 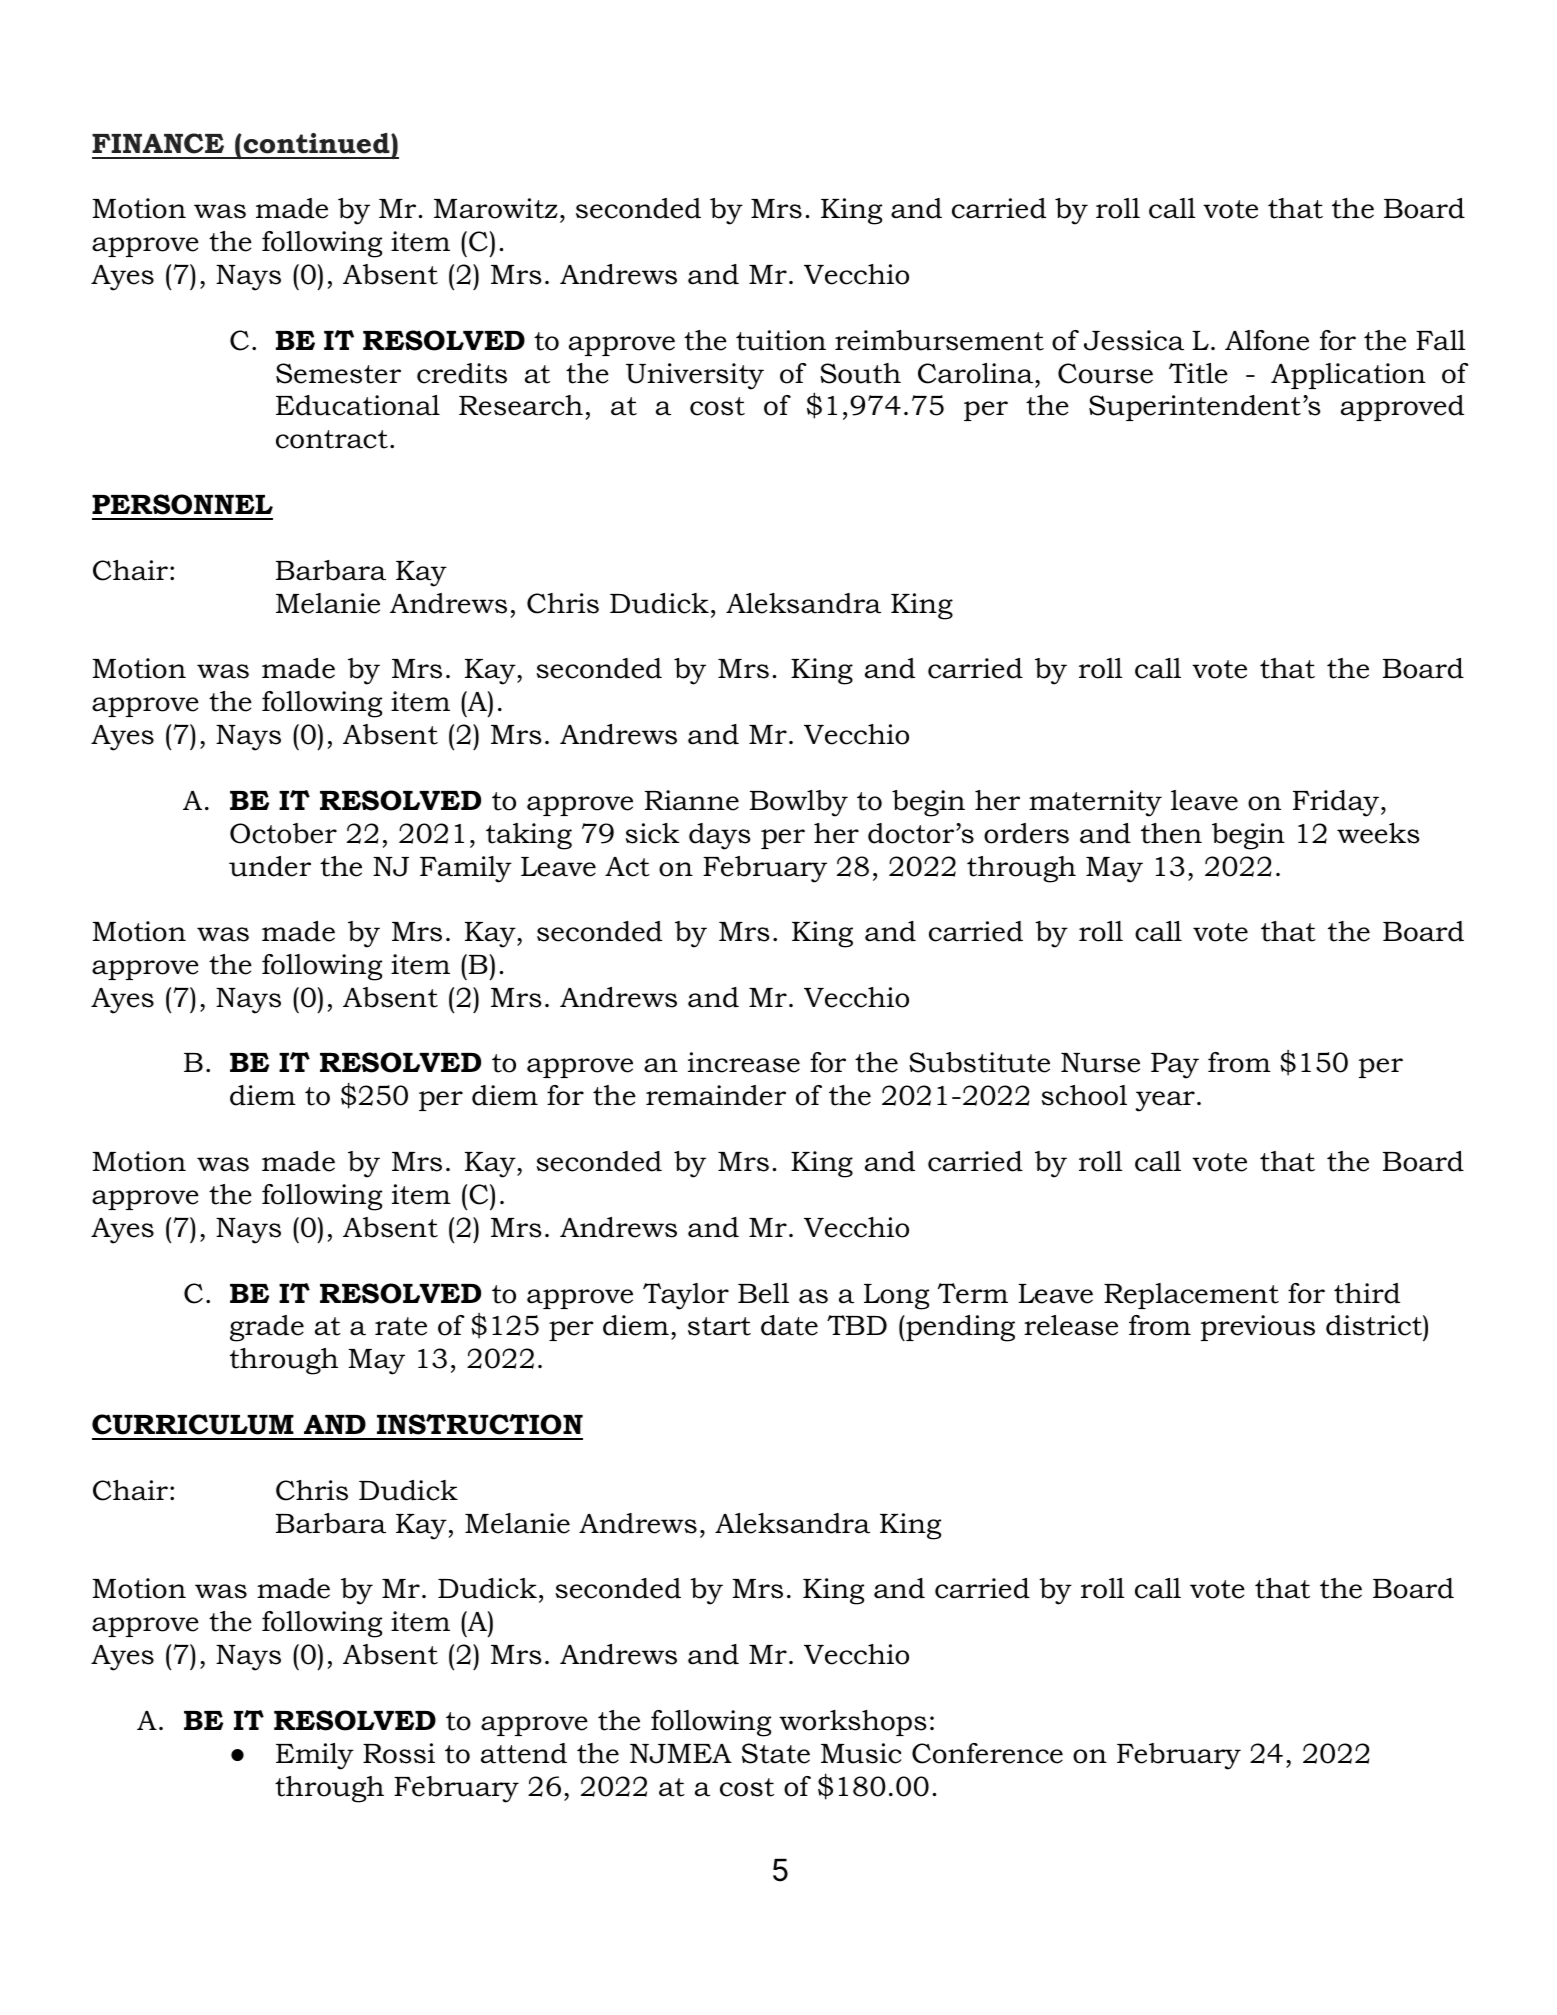 What do you see at coordinates (853, 1723) in the document?
I see `workshops` at bounding box center [853, 1723].
